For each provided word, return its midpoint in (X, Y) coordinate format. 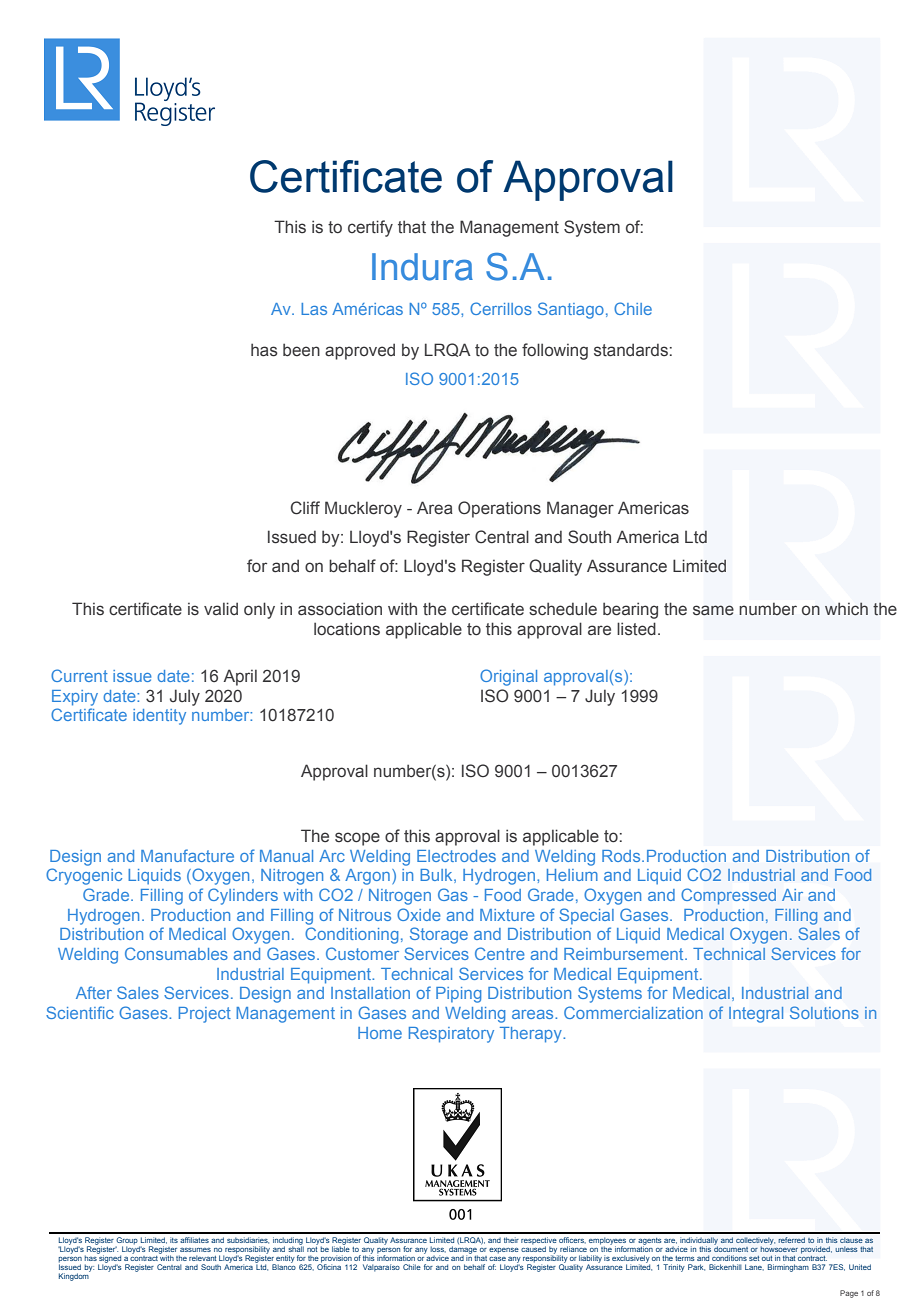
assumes (195, 1250)
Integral (756, 1015)
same (713, 610)
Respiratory (451, 1035)
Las (314, 309)
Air (792, 895)
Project (205, 1015)
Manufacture (187, 855)
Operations (499, 509)
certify (370, 228)
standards (631, 350)
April (240, 677)
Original (508, 677)
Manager (580, 509)
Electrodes (456, 856)
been (301, 350)
